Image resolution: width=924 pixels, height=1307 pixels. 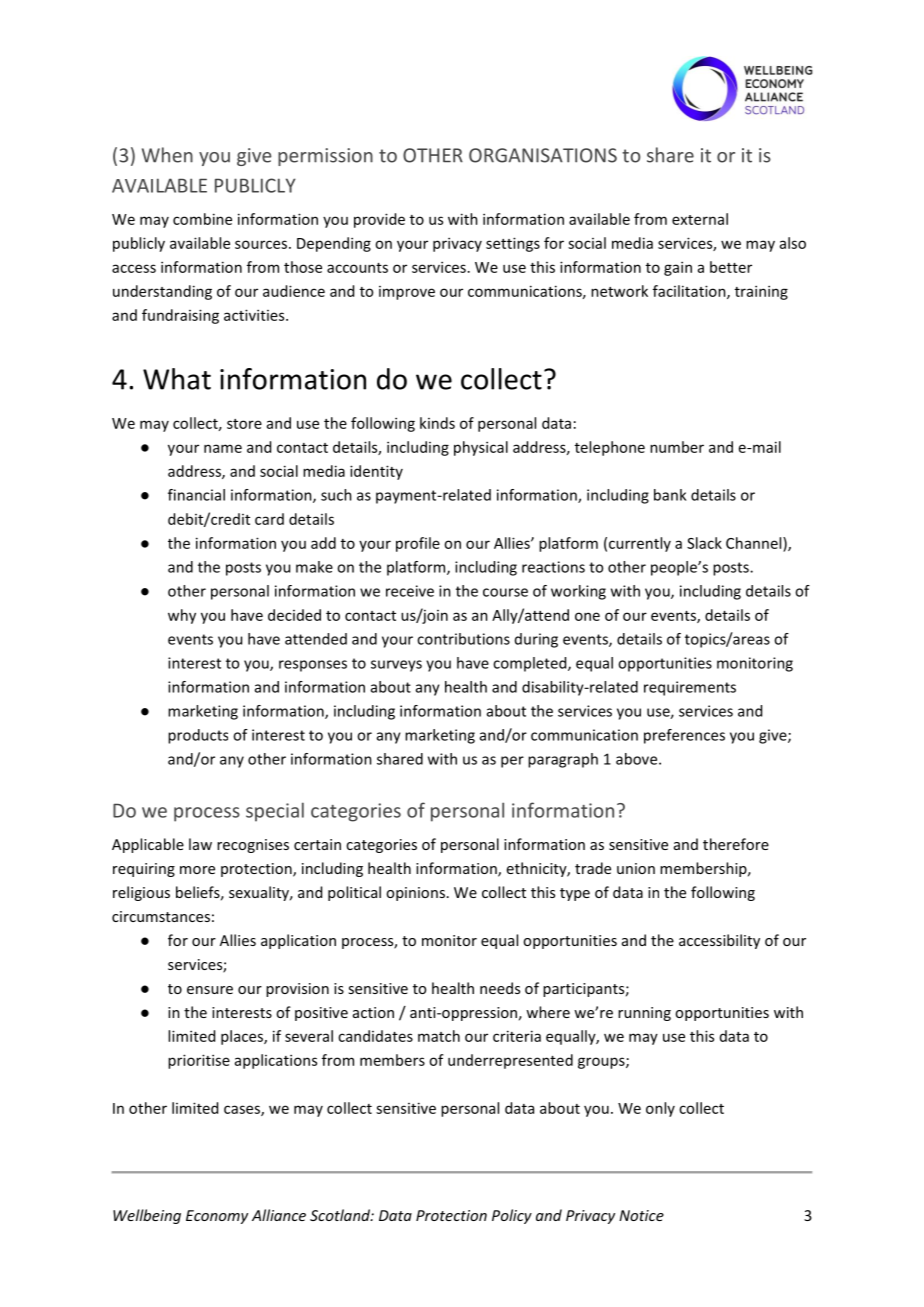 I want to click on course, so click(x=505, y=592).
